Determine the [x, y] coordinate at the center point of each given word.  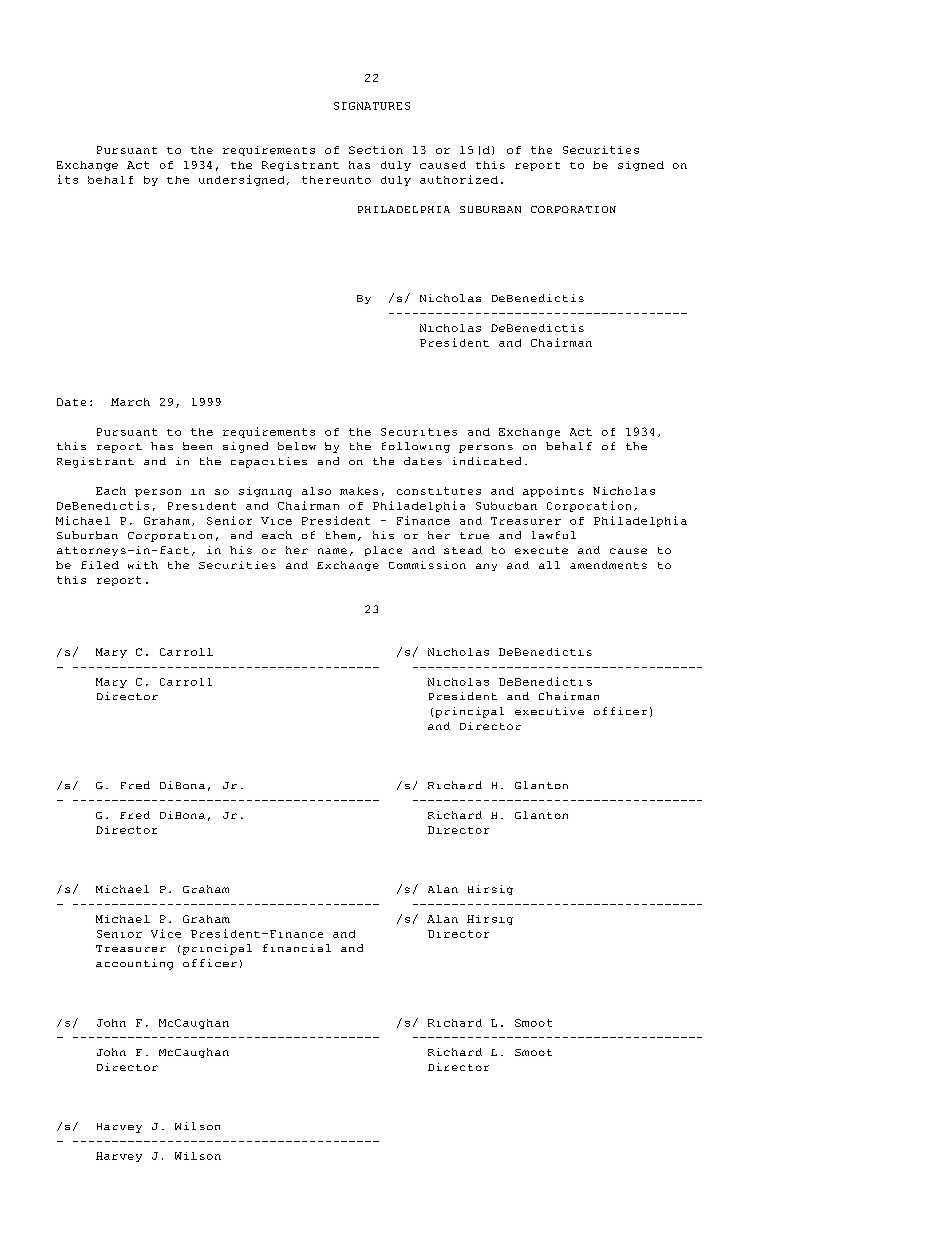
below [297, 446]
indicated [487, 461]
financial [297, 948]
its [68, 179]
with [143, 565]
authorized [459, 179]
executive [549, 711]
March [130, 402]
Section [376, 150]
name [332, 551]
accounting [134, 964]
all [549, 565]
